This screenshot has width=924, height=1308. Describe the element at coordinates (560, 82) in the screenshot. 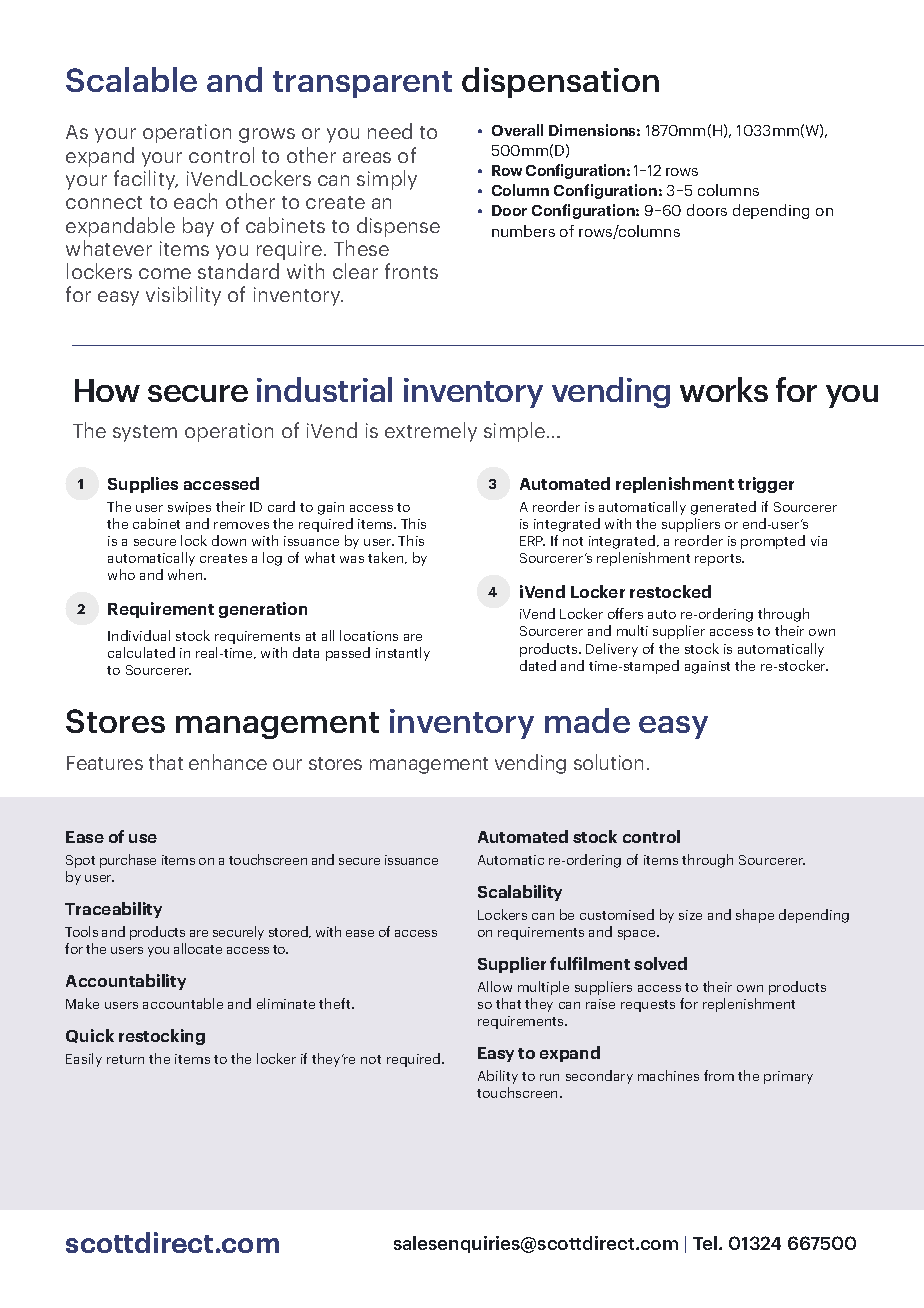

I see `dispensation` at that location.
